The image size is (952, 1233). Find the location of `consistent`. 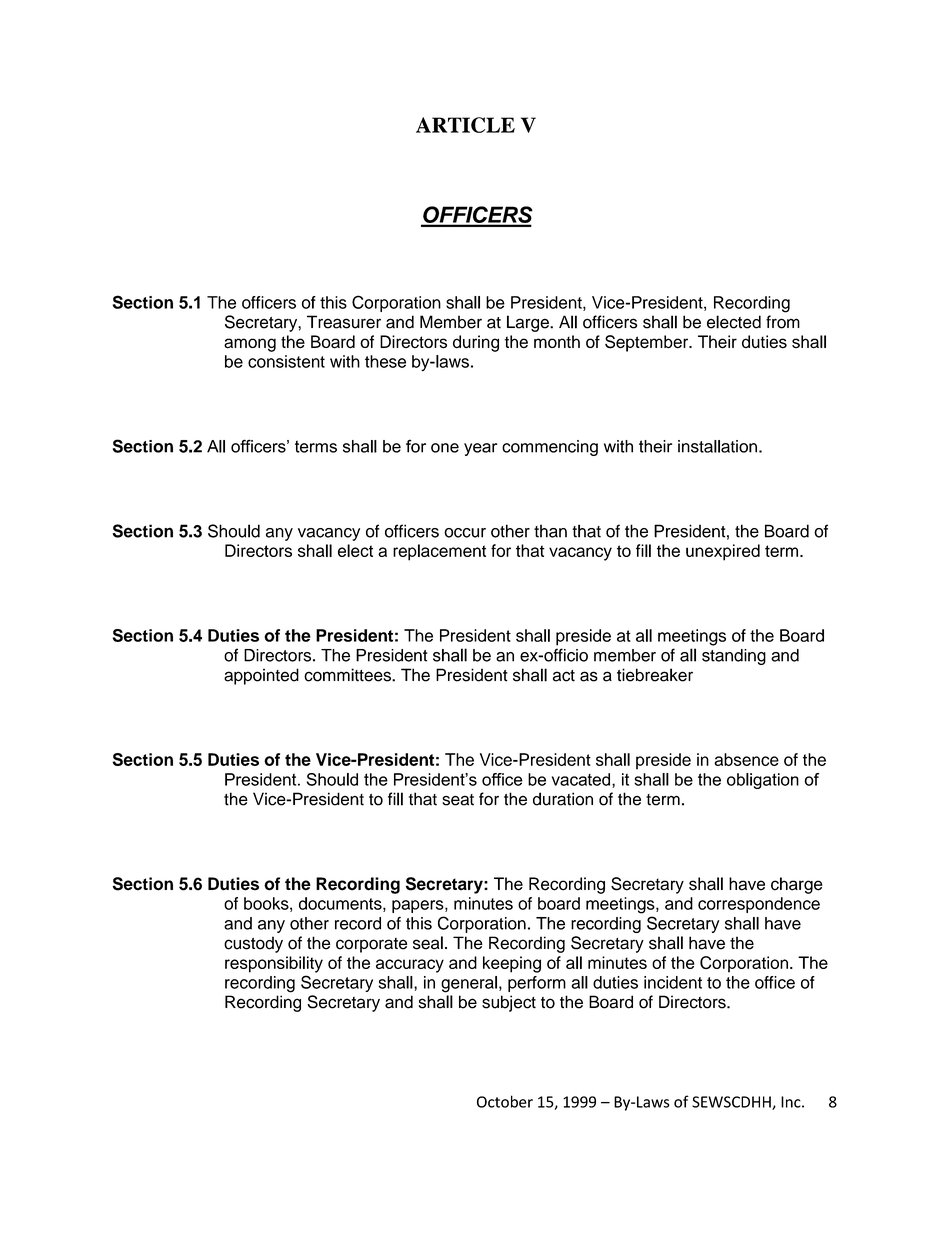

consistent is located at coordinates (286, 361).
